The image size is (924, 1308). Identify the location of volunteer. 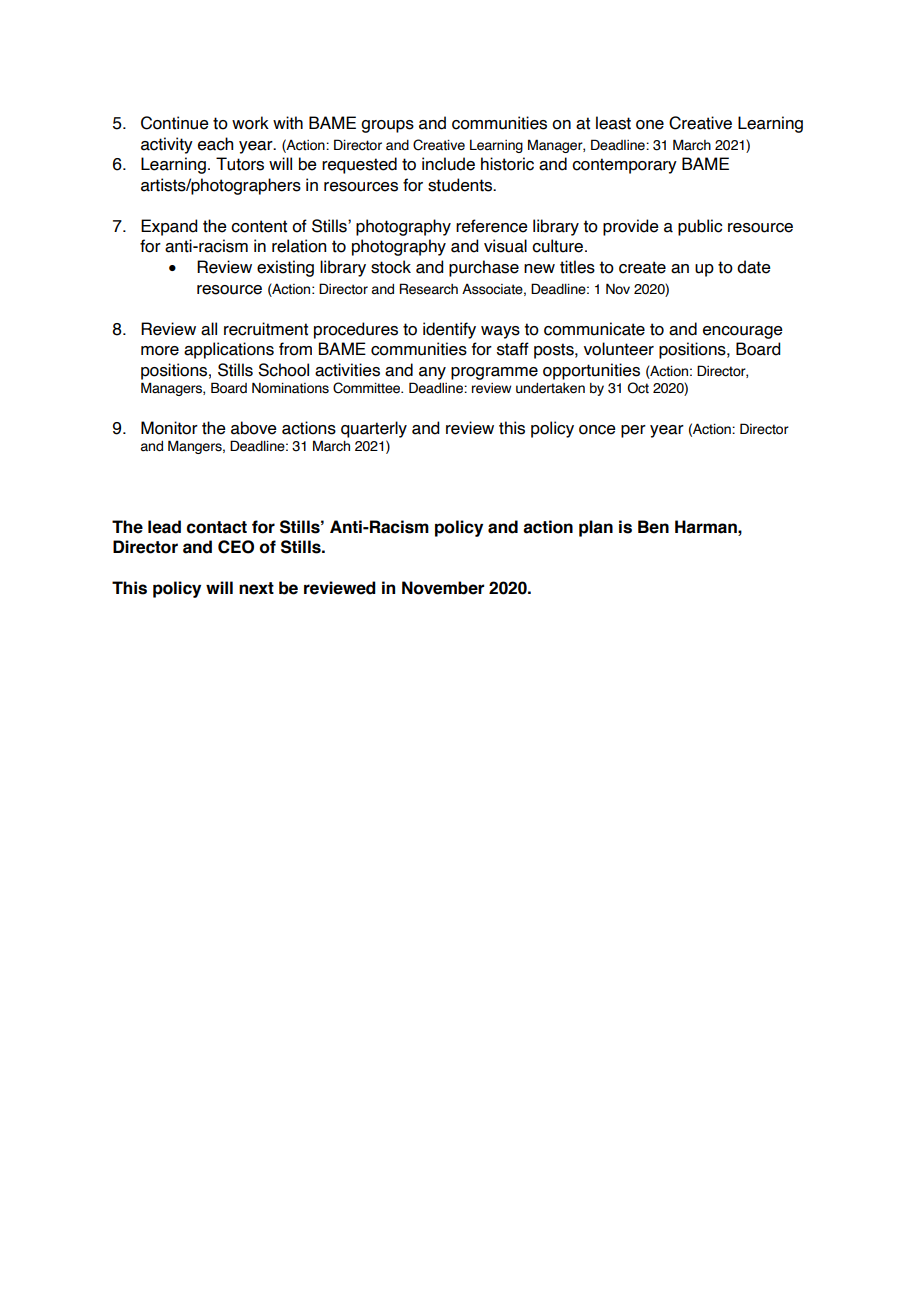
(619, 349).
